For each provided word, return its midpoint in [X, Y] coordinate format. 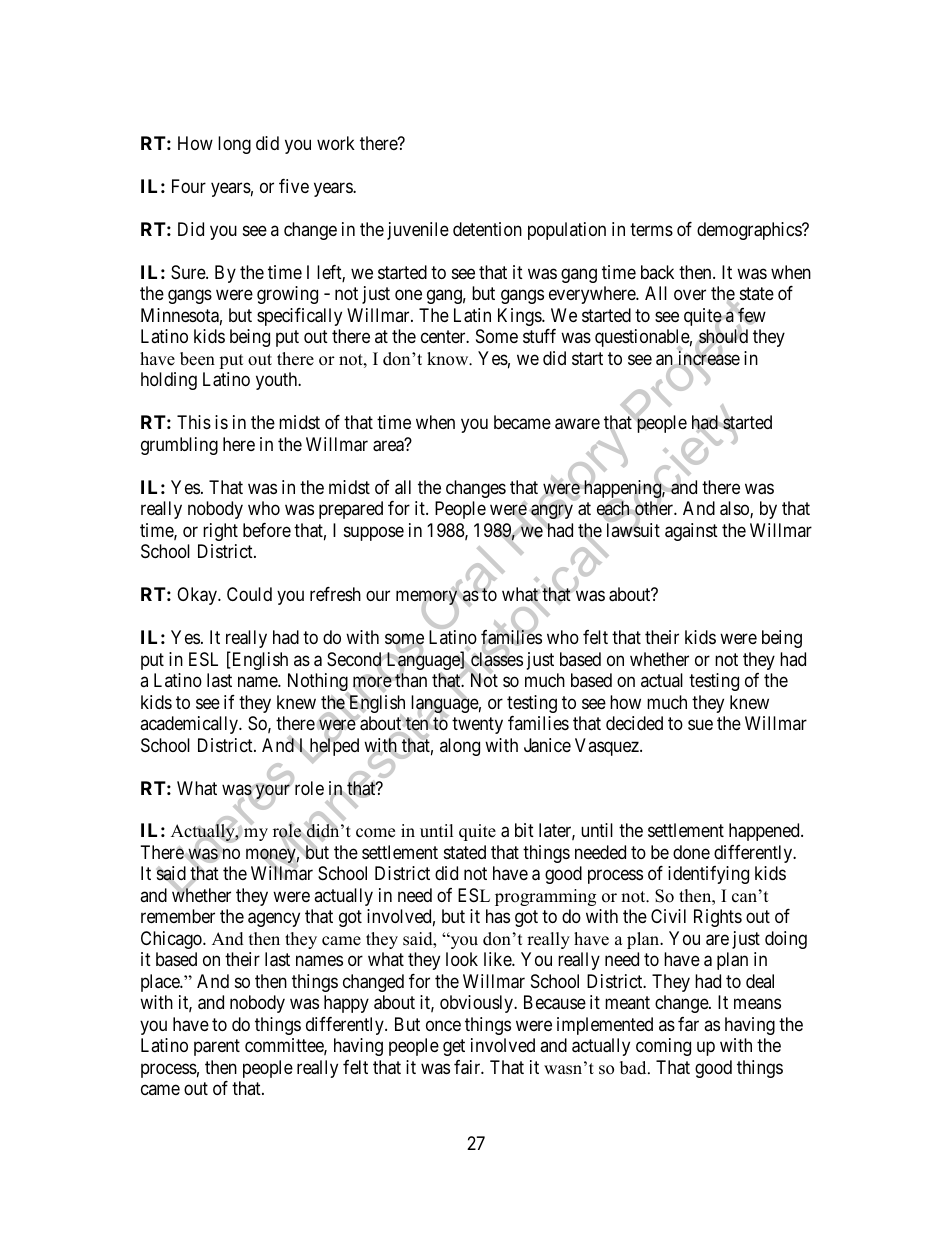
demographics [750, 231]
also [735, 509]
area [389, 446]
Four [189, 186]
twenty [477, 725]
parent [217, 1048]
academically [190, 725]
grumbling [179, 446]
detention [487, 229]
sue [700, 725]
